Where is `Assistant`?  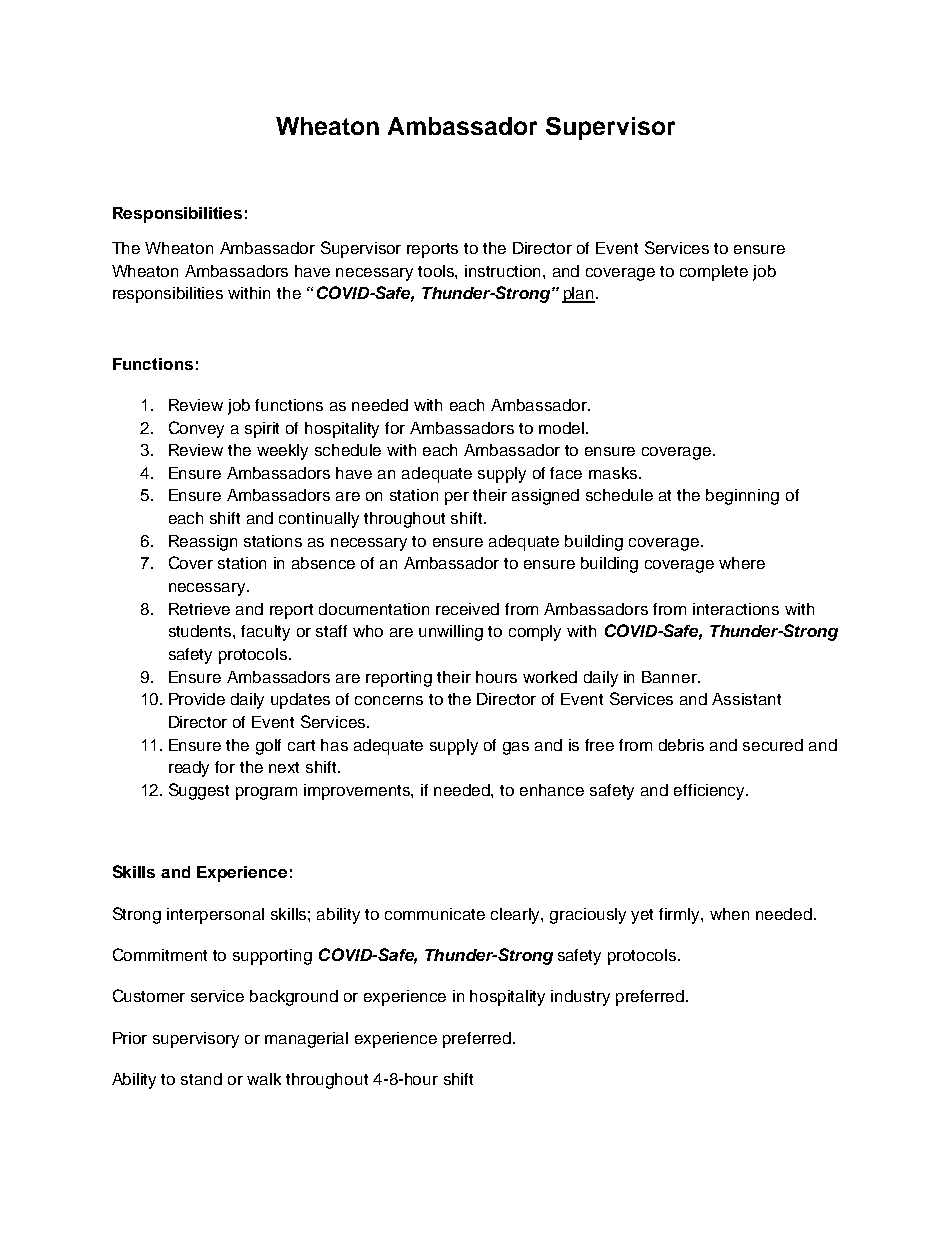 Assistant is located at coordinates (746, 699).
